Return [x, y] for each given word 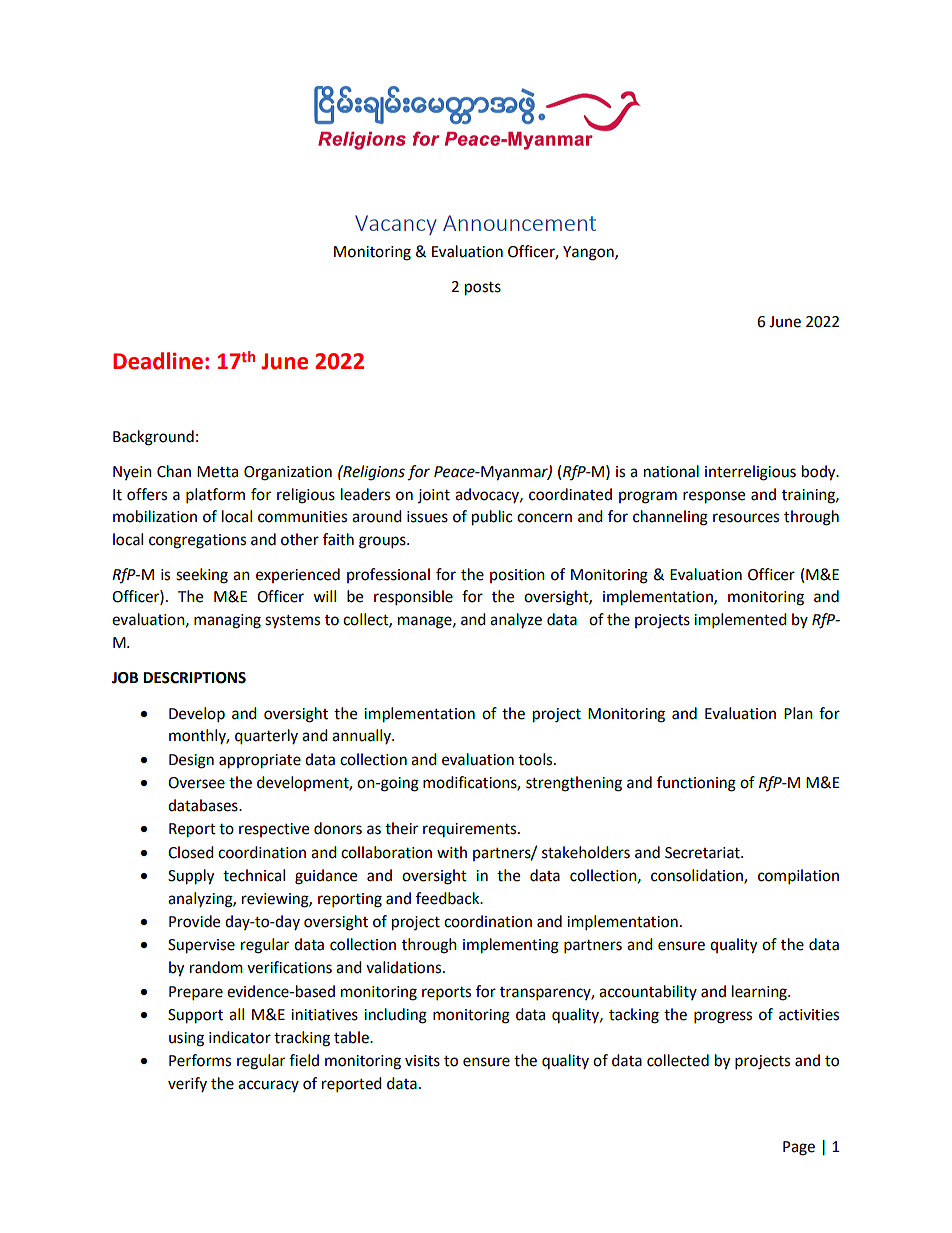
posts [483, 289]
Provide [194, 921]
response [714, 497]
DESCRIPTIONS [194, 678]
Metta [217, 472]
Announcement [519, 223]
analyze [516, 620]
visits [422, 1061]
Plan [798, 713]
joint [434, 496]
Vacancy [396, 225]
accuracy [268, 1086]
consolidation [698, 876]
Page [799, 1148]
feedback [449, 898]
